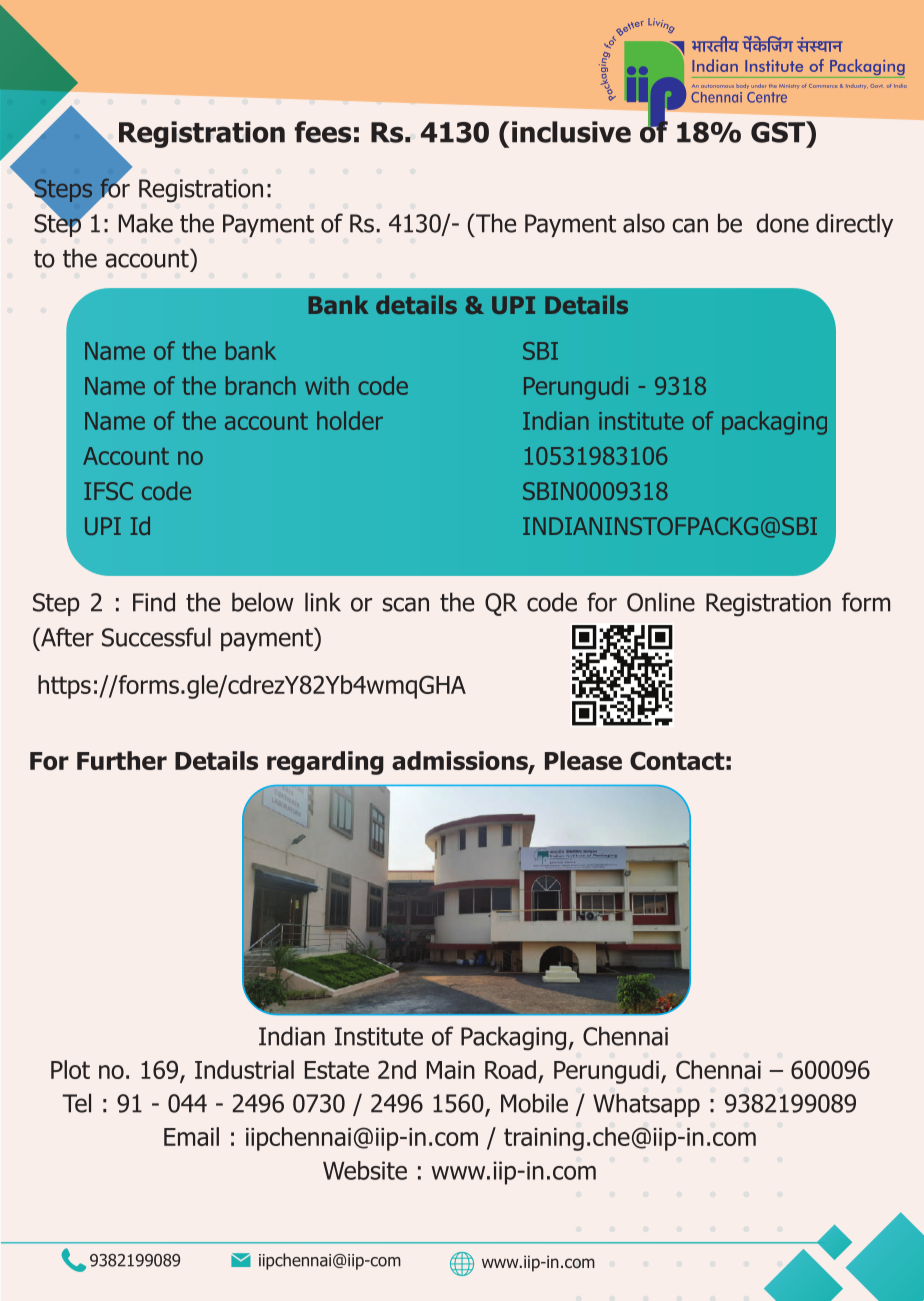  What do you see at coordinates (661, 602) in the screenshot?
I see `Online` at bounding box center [661, 602].
